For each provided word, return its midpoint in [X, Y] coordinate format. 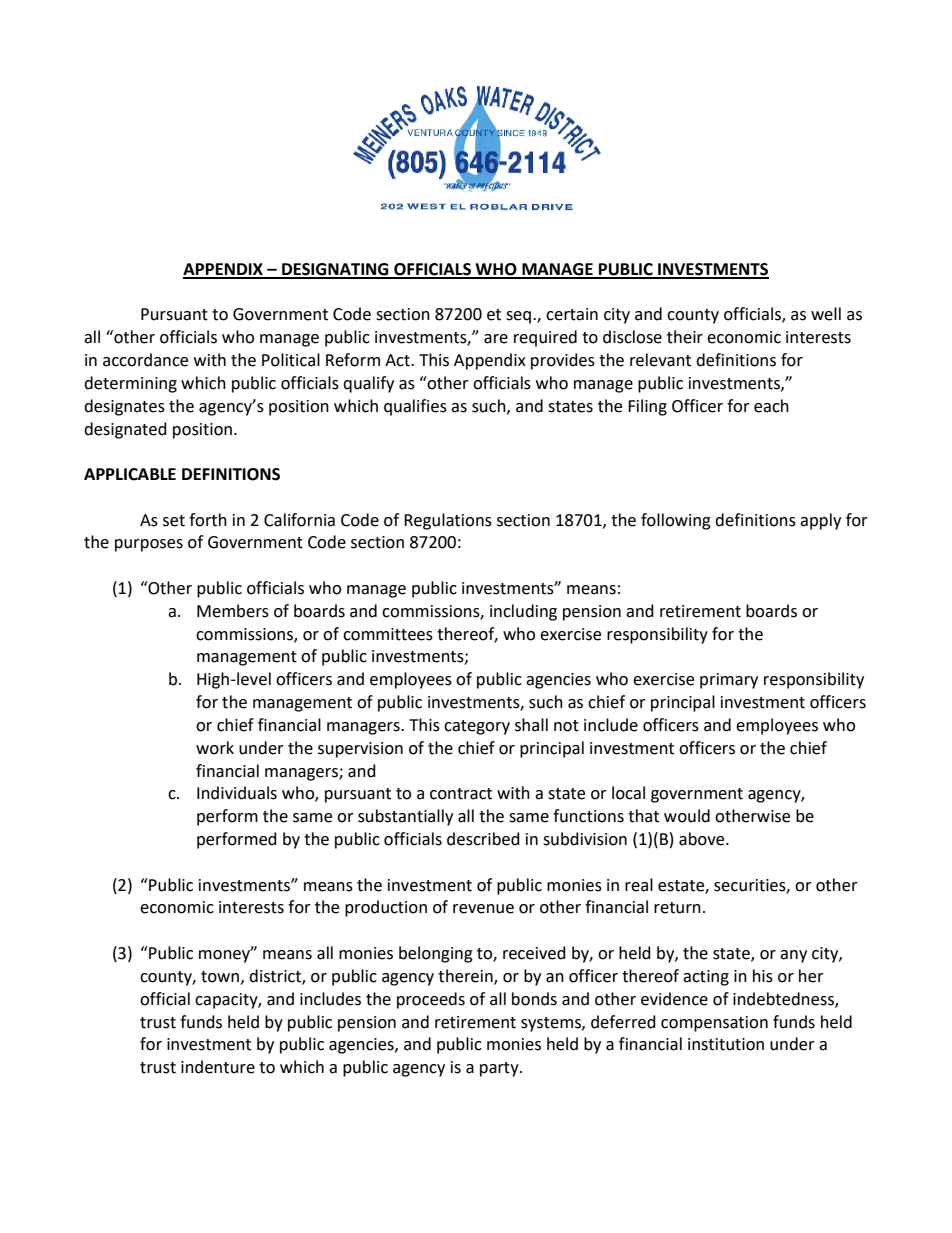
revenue [483, 909]
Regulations [448, 521]
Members [233, 611]
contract [461, 794]
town [220, 977]
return [677, 908]
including [523, 612]
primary [729, 681]
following [676, 521]
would [687, 816]
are [496, 339]
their [685, 337]
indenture [218, 1067]
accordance [145, 360]
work [215, 748]
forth [208, 520]
